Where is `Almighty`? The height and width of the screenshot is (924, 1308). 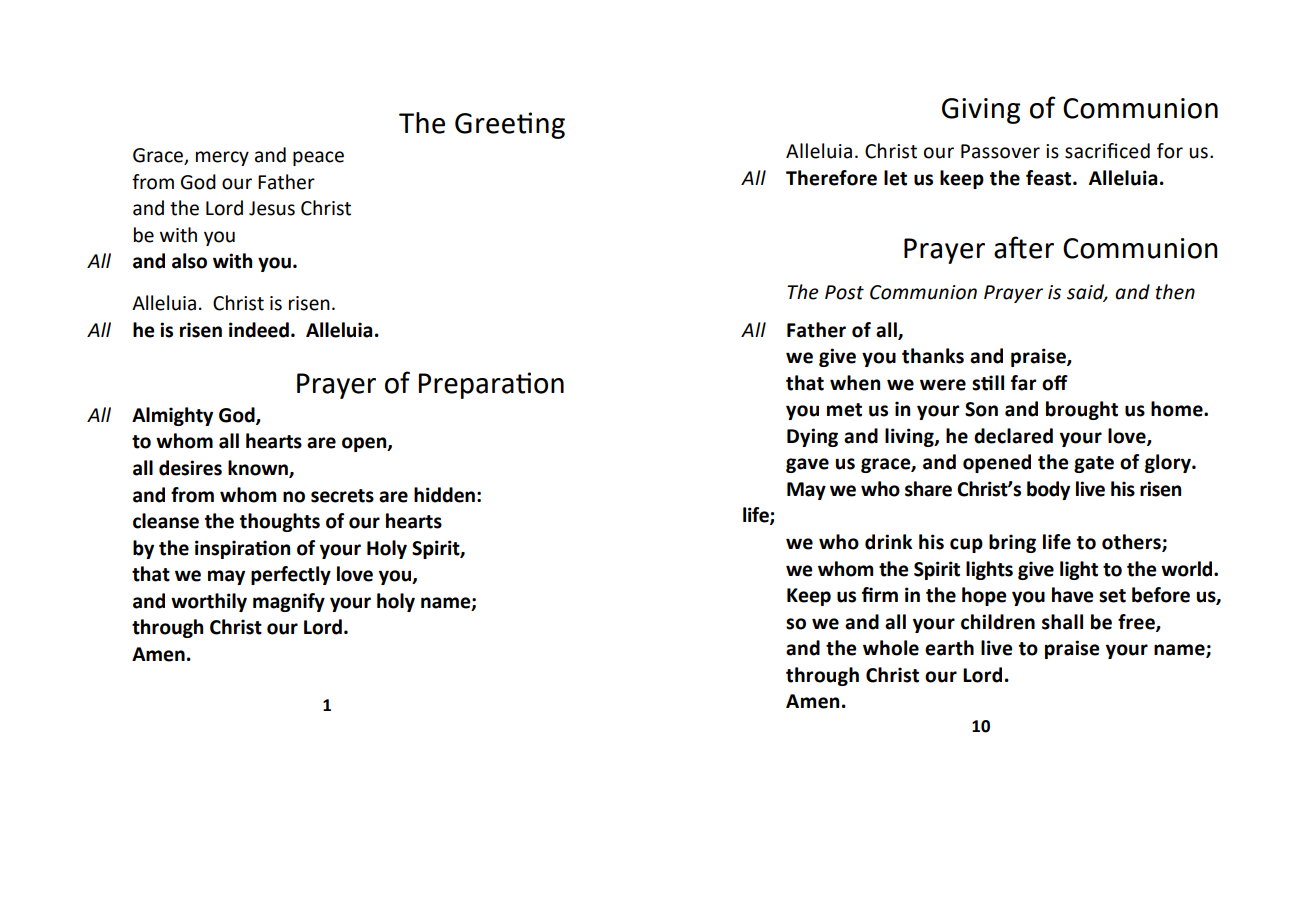 Almighty is located at coordinates (172, 416).
